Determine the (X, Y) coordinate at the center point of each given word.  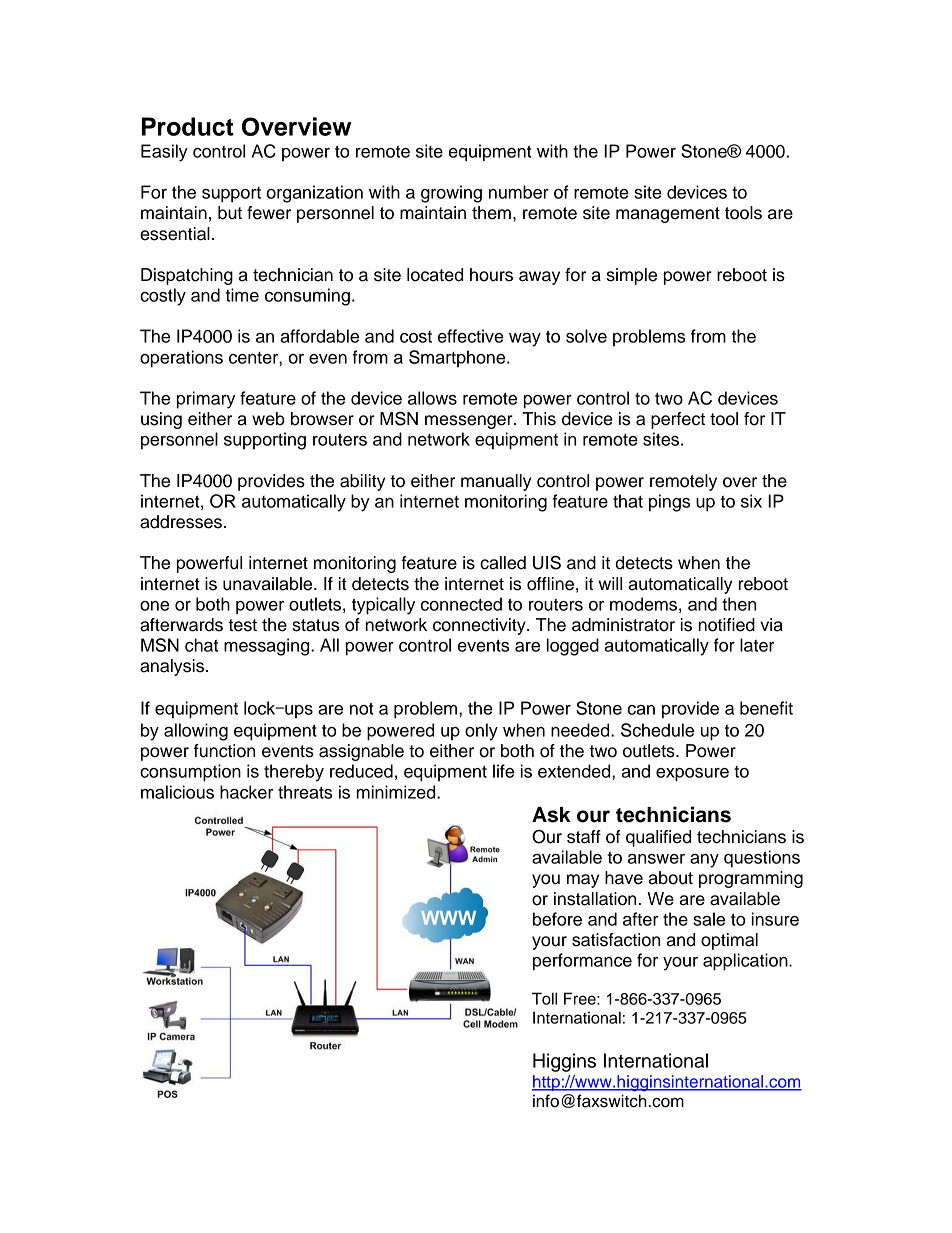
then (739, 604)
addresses (181, 522)
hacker (246, 792)
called (503, 563)
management (668, 215)
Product (188, 126)
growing (451, 194)
